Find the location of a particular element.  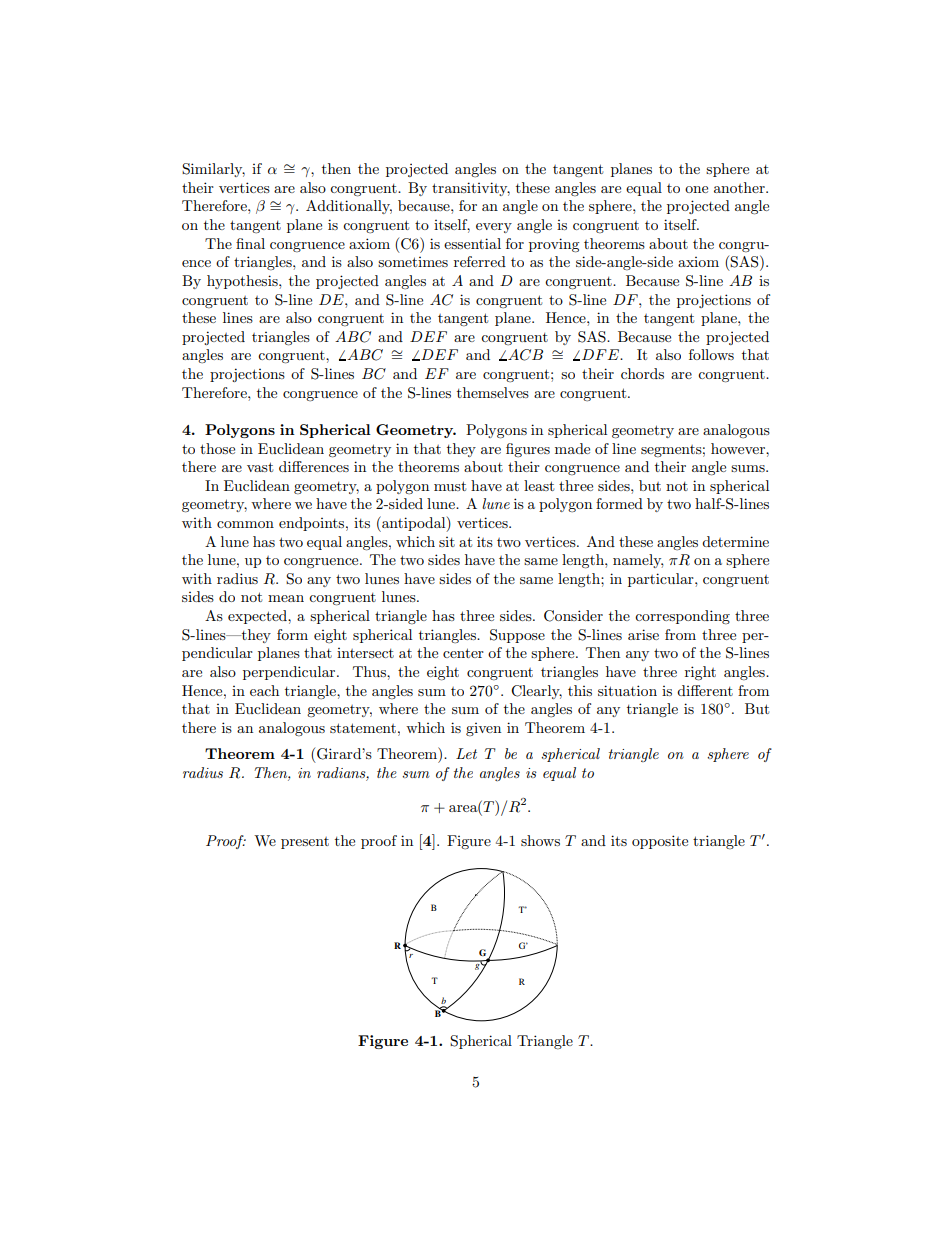

transitivity is located at coordinates (471, 189).
